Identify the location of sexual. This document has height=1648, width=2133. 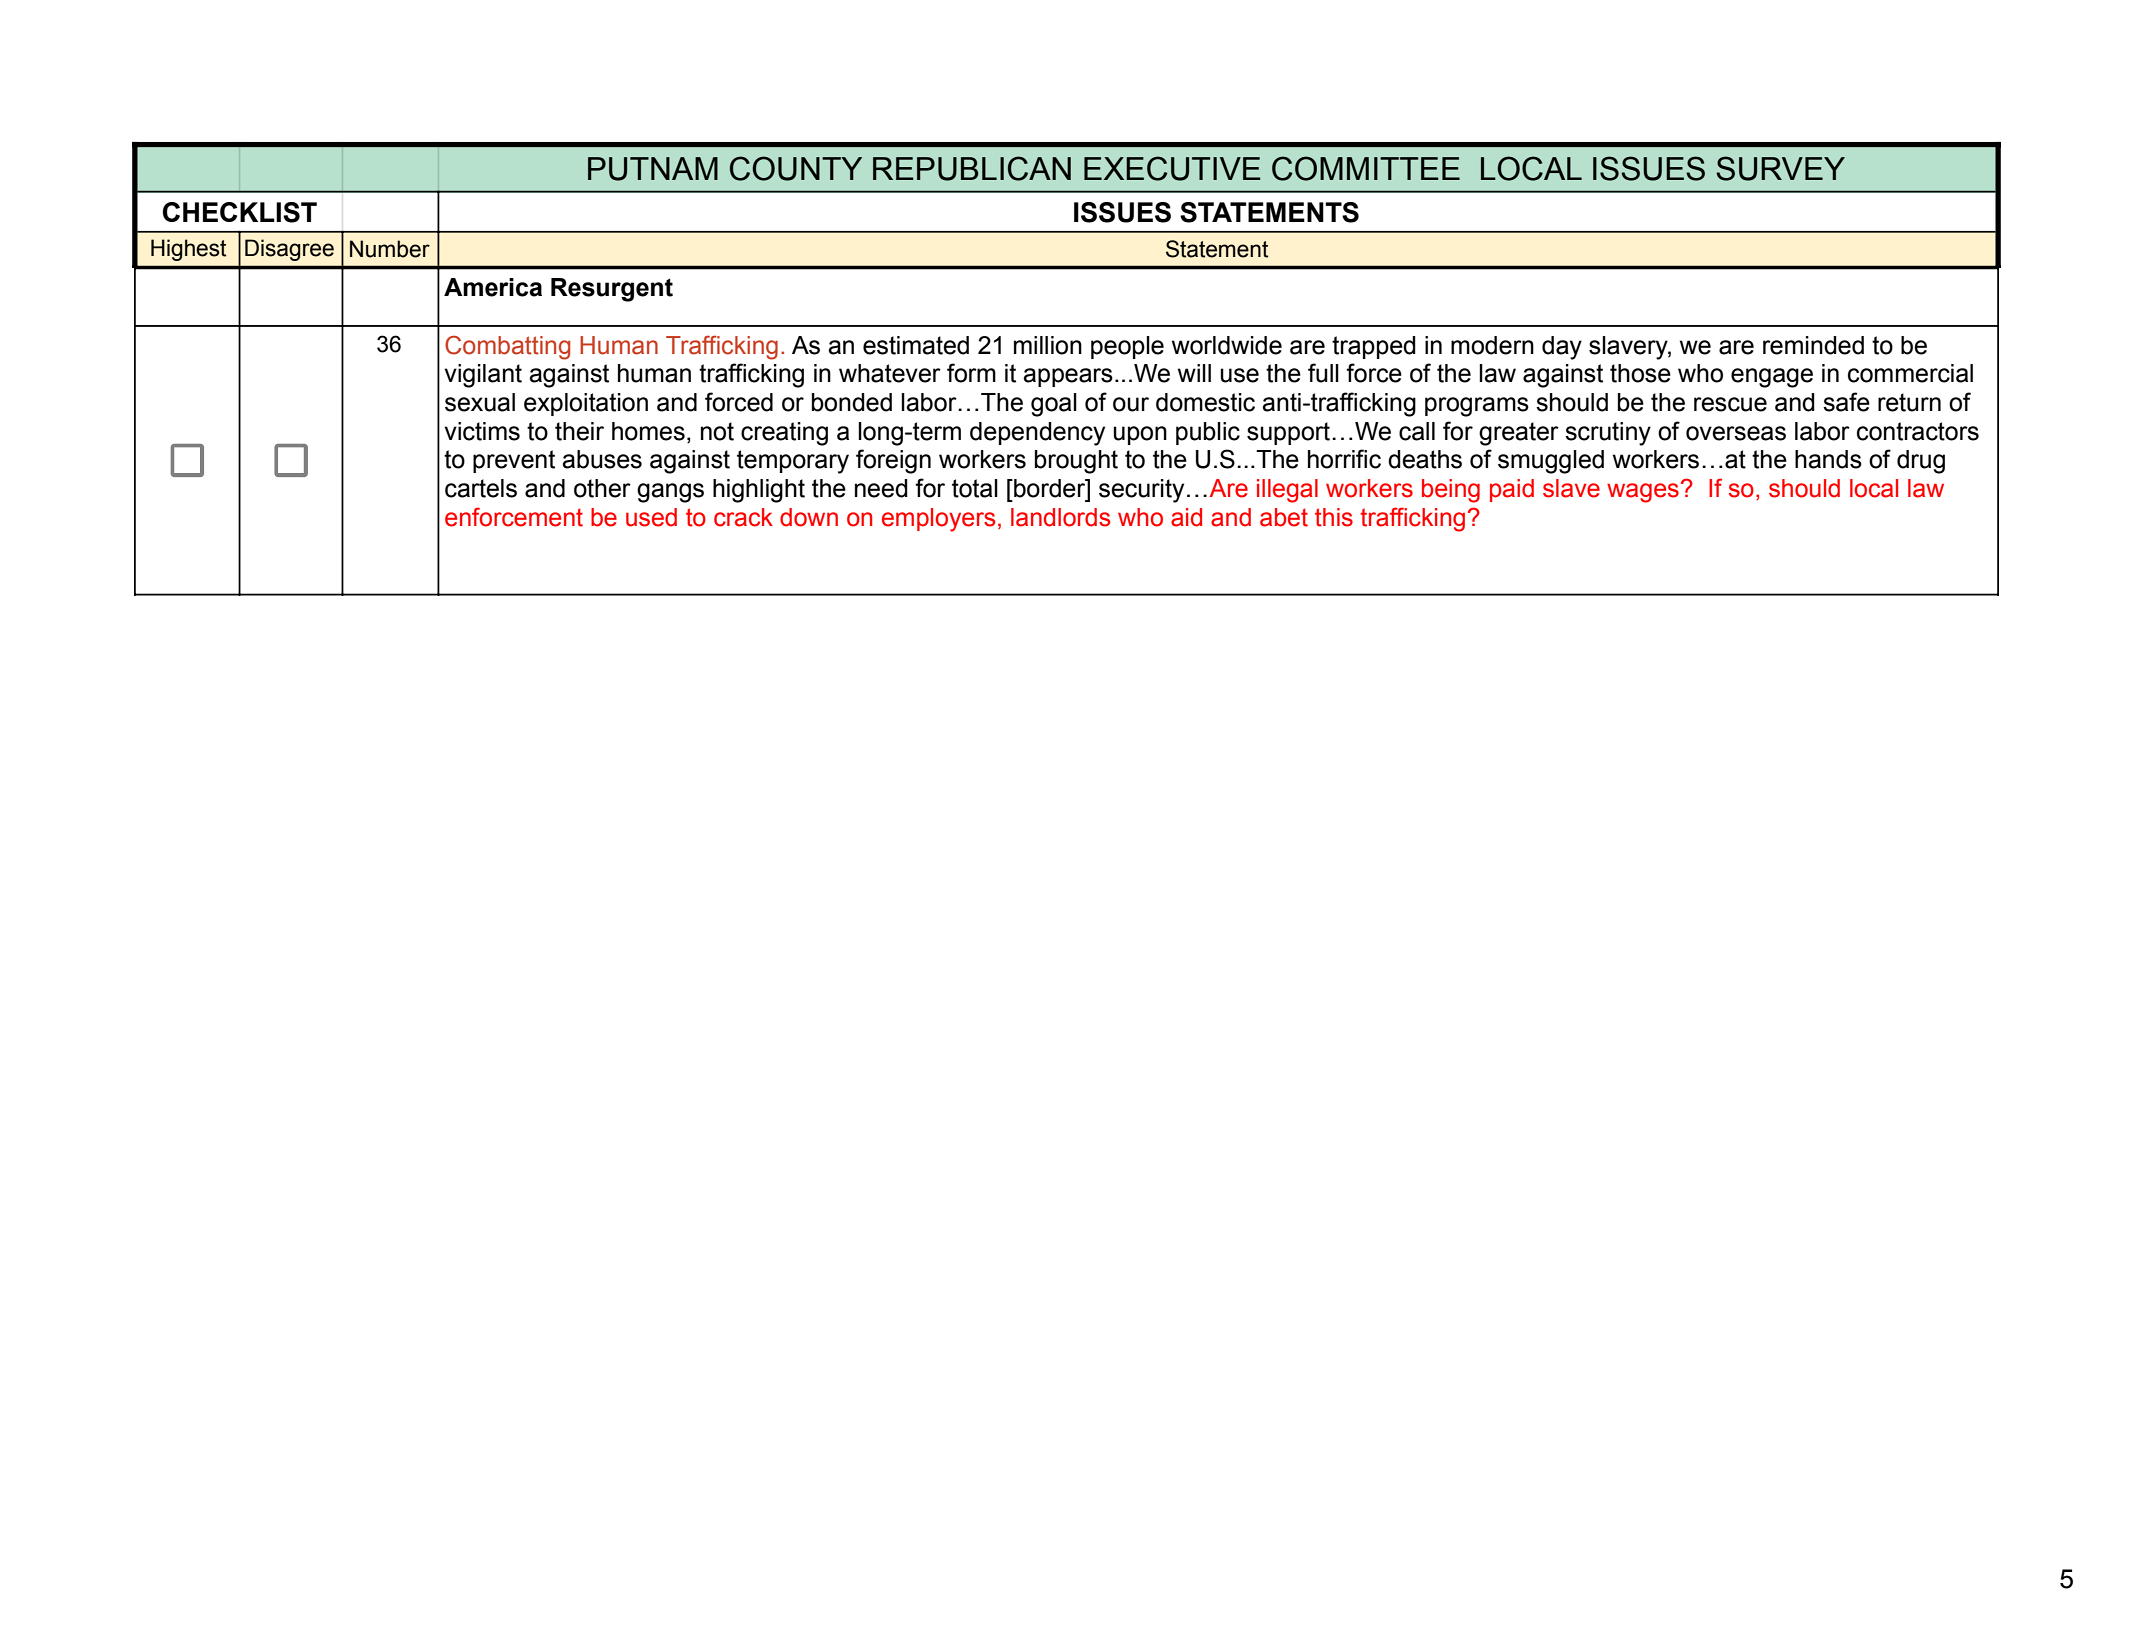
(480, 402).
